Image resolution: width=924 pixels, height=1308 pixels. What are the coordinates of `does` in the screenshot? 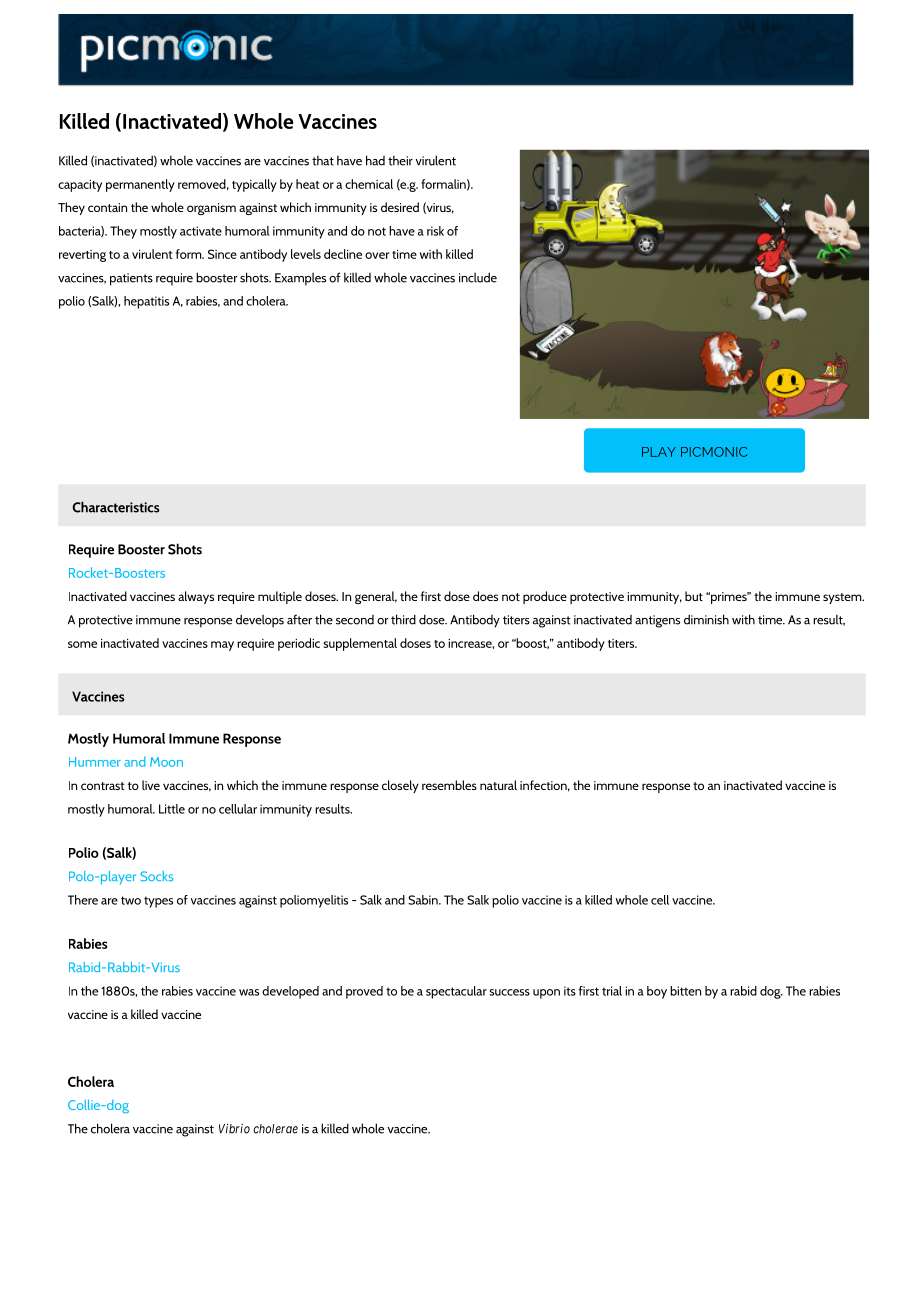 It's located at (485, 596).
